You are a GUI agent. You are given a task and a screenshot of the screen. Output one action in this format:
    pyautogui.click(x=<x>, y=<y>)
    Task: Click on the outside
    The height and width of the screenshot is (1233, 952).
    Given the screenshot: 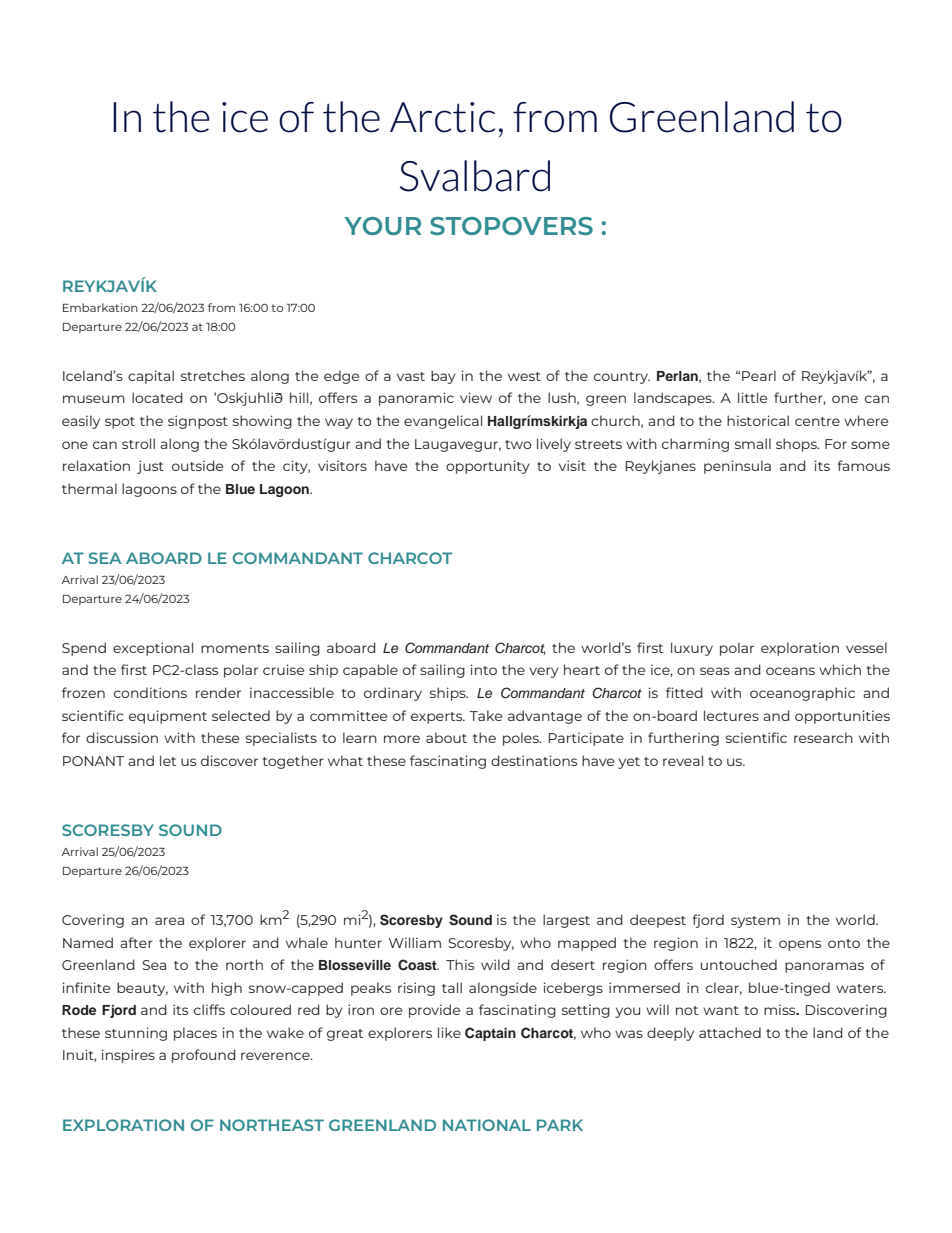 What is the action you would take?
    pyautogui.click(x=197, y=465)
